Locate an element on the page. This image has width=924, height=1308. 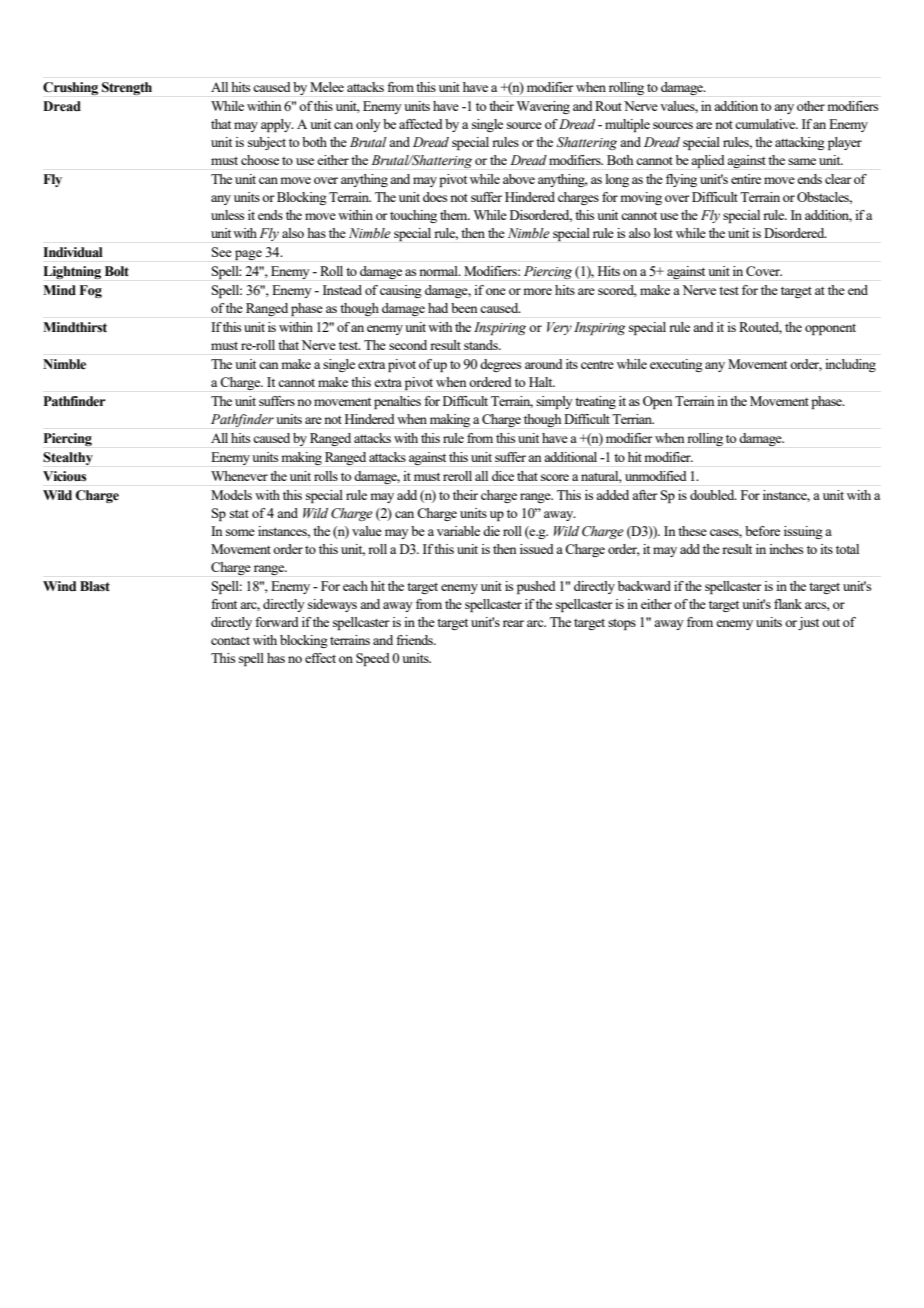
including is located at coordinates (850, 365).
